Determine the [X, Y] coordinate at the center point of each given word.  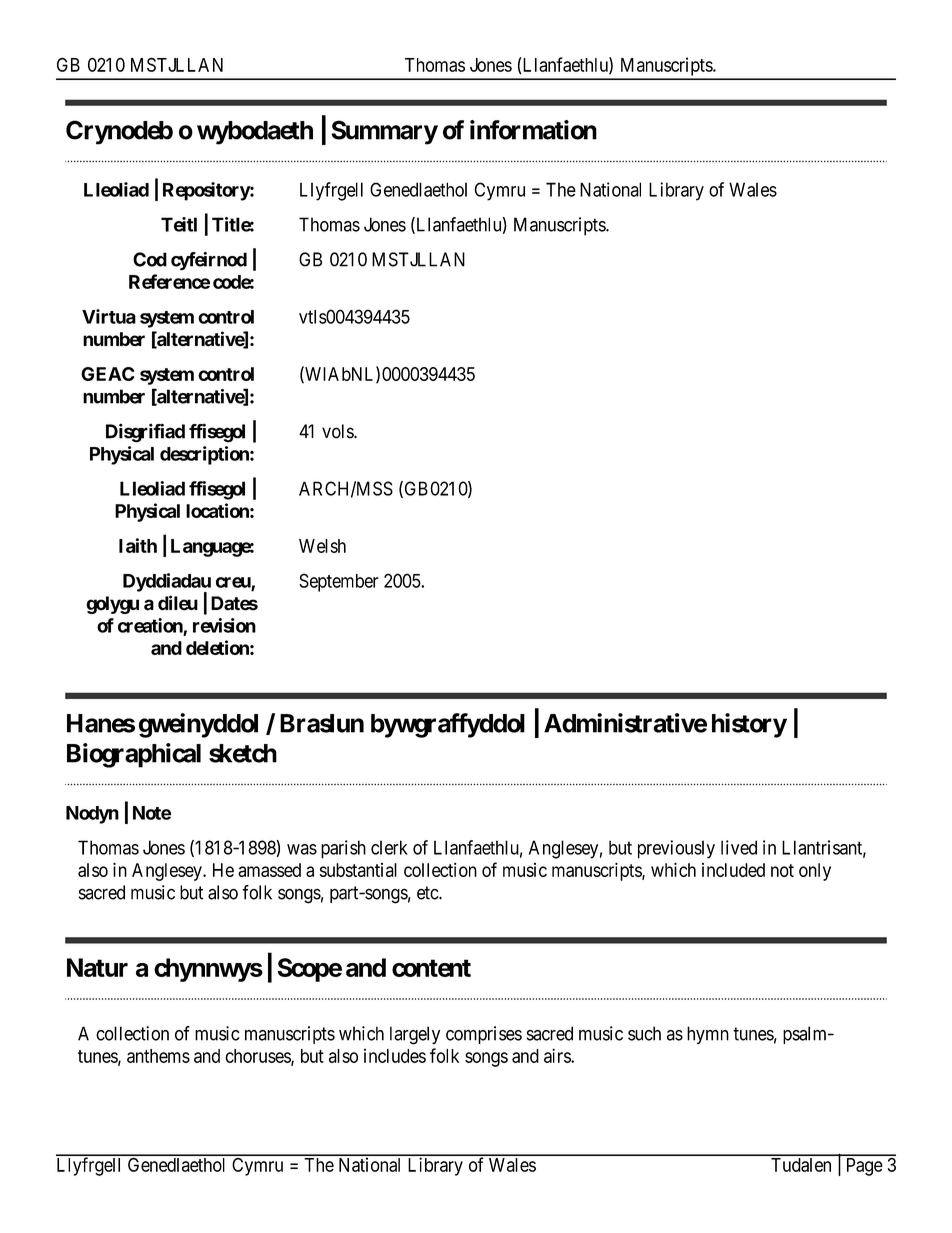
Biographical [134, 755]
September [339, 582]
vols [338, 431]
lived [739, 847]
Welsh [322, 546]
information [533, 130]
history [749, 725]
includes [395, 1055]
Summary [385, 132]
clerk [389, 847]
